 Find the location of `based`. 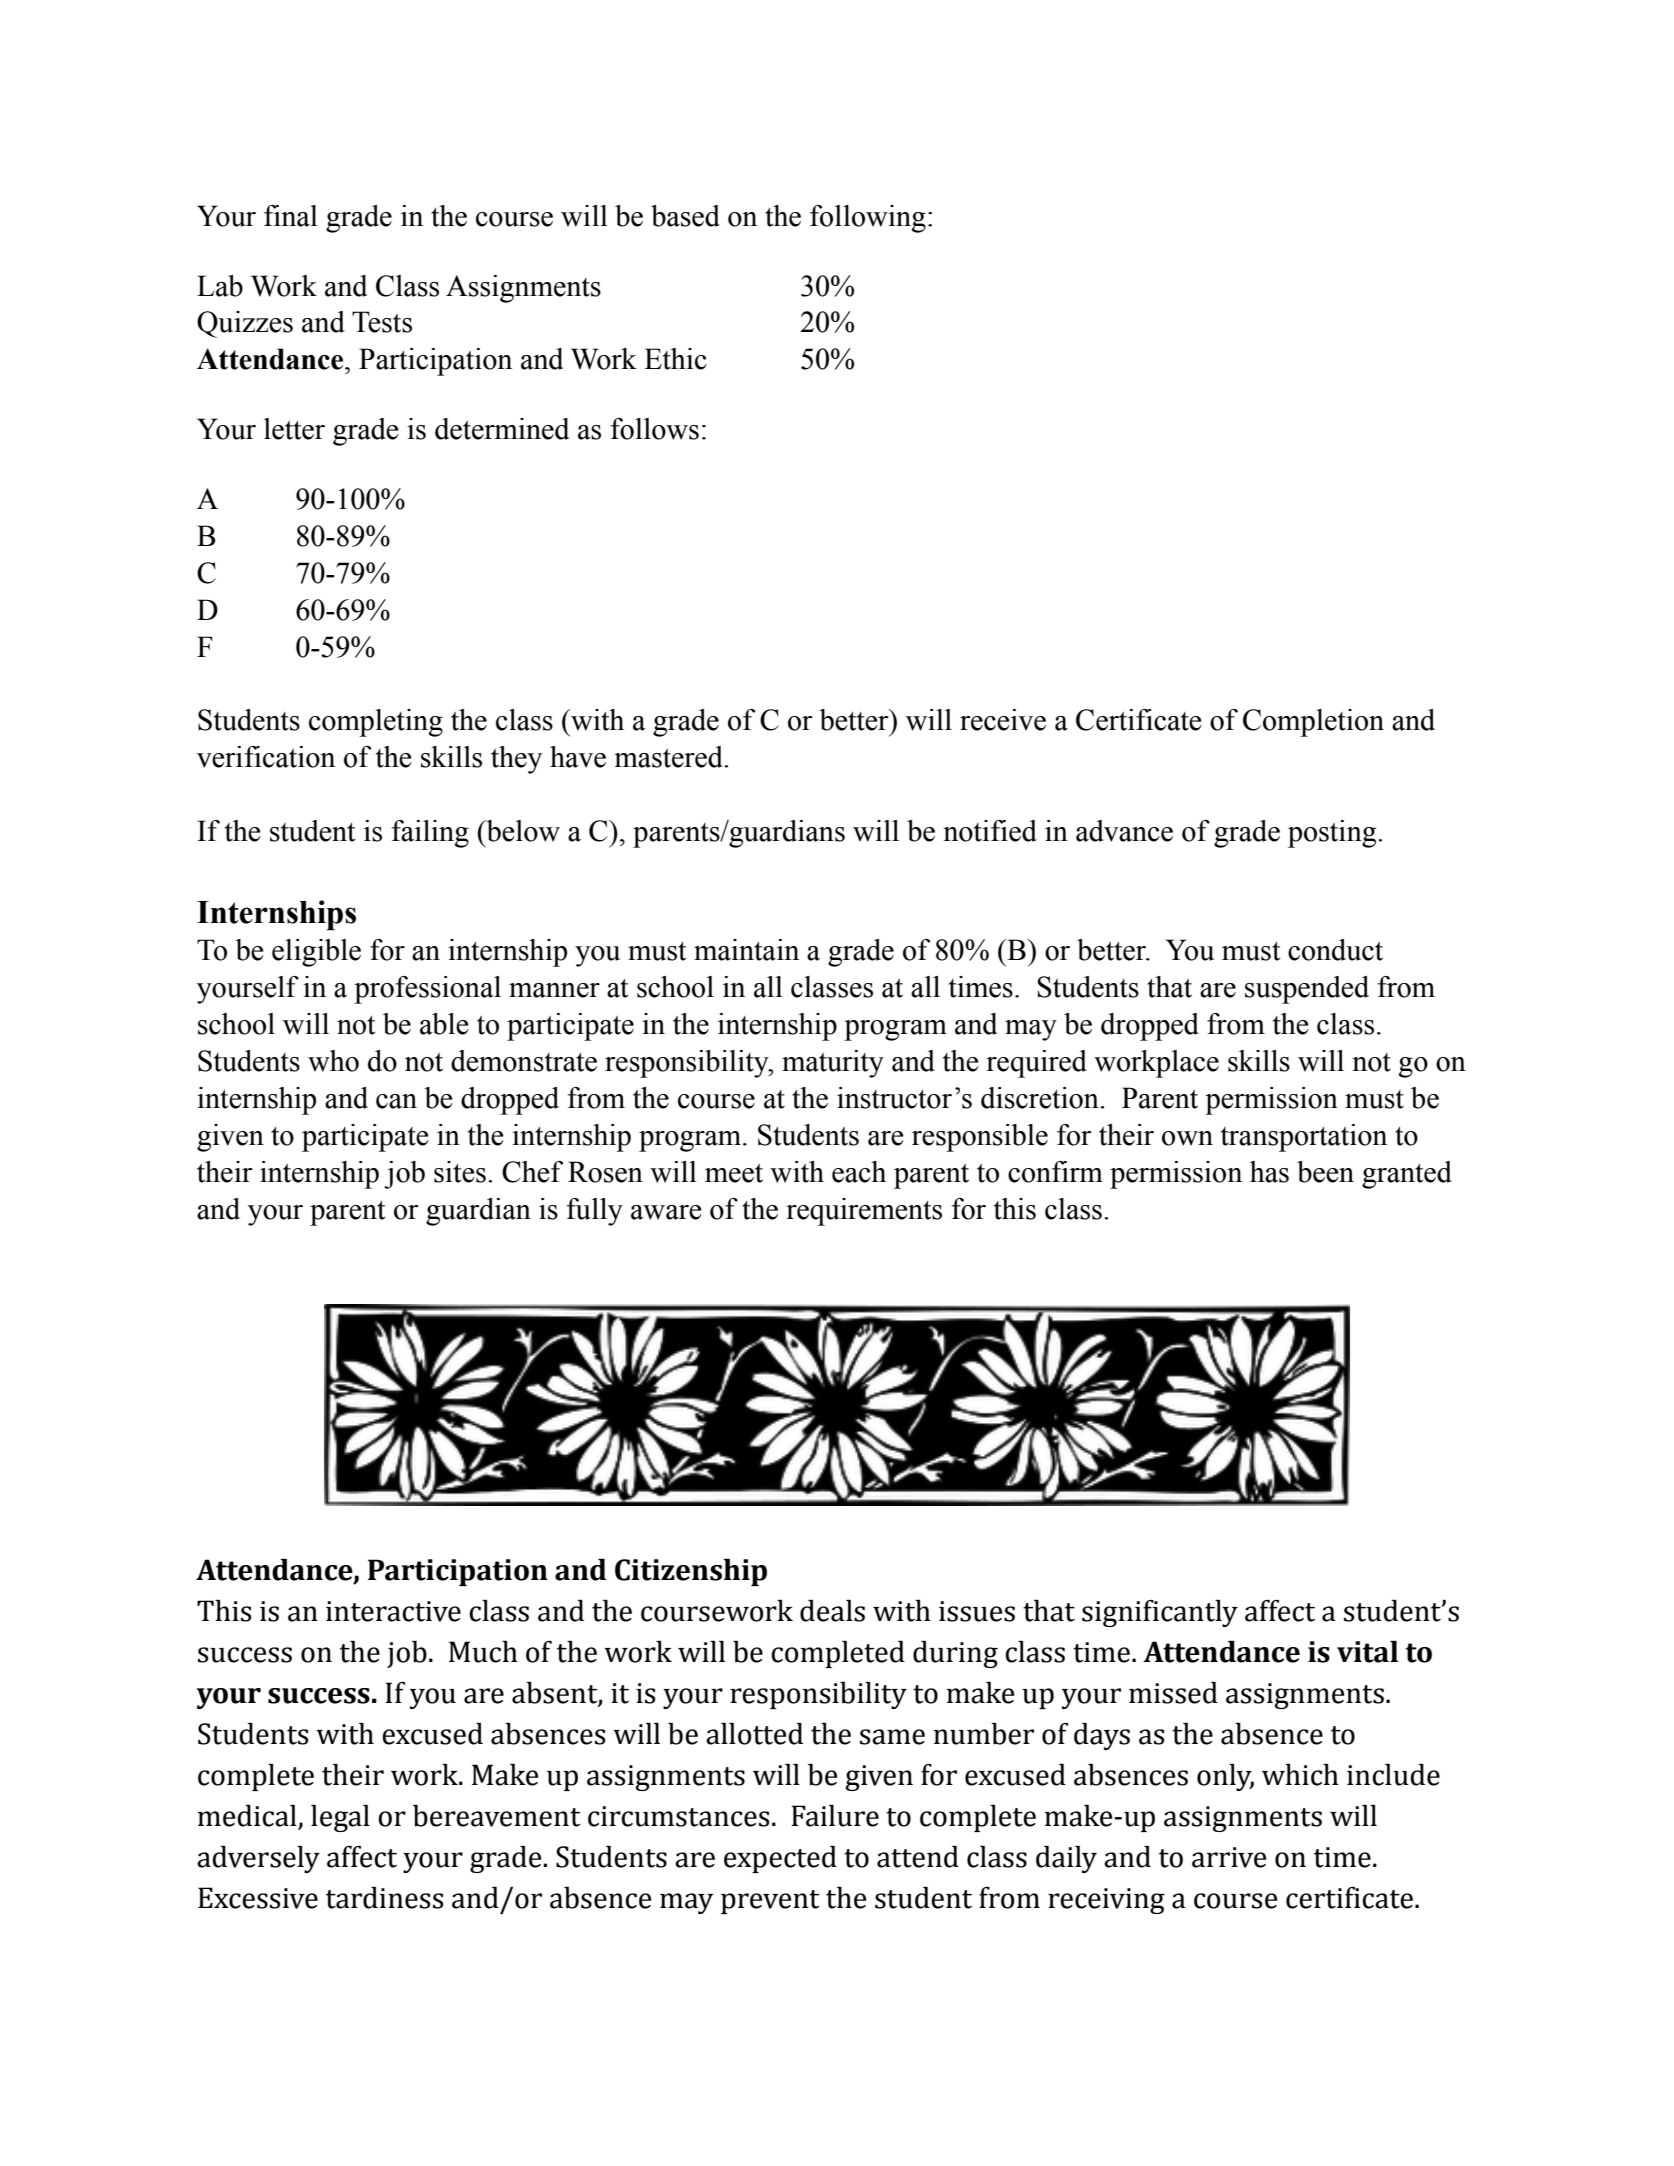

based is located at coordinates (685, 216).
